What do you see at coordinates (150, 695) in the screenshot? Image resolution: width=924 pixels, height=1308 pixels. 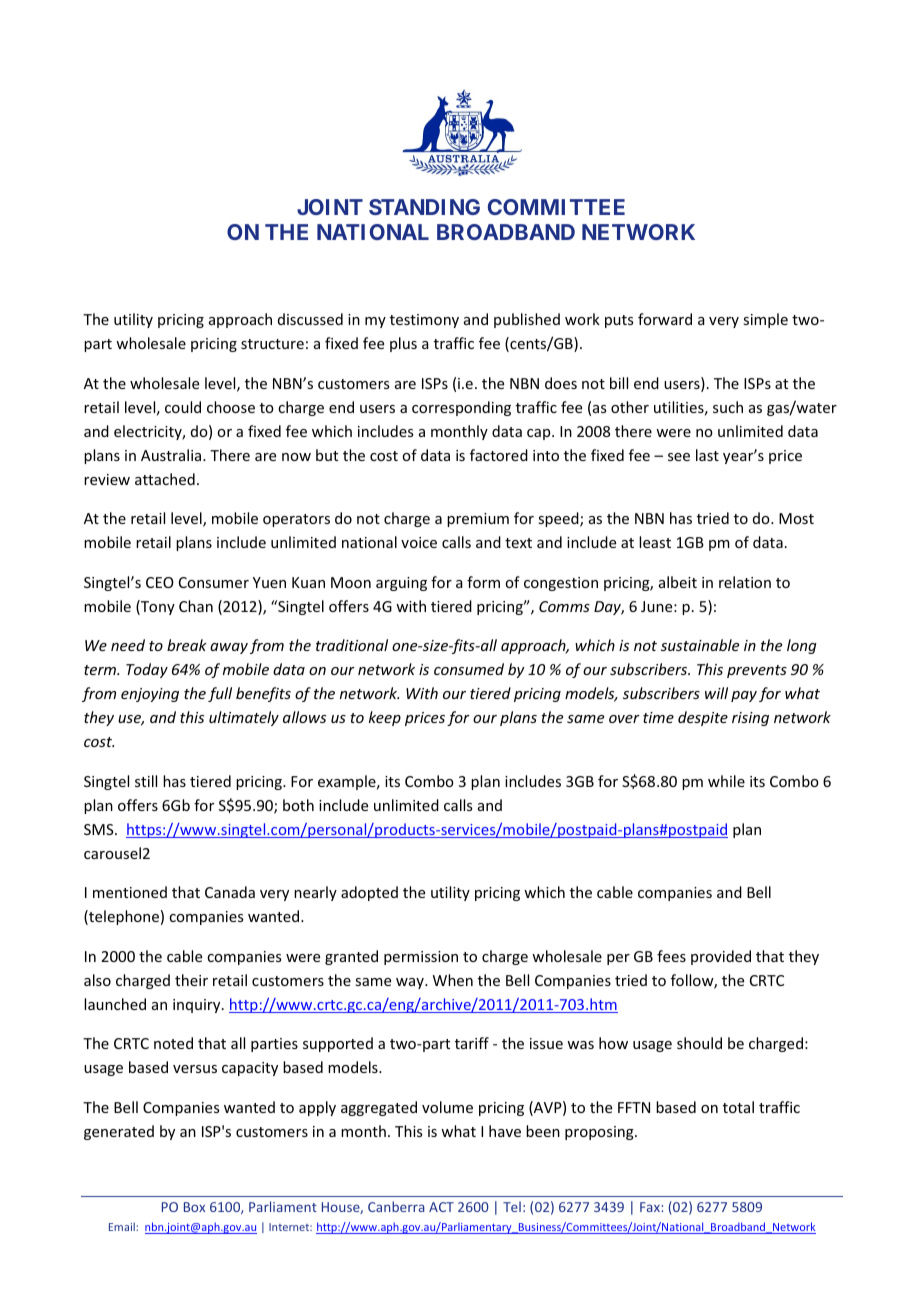 I see `enjoying` at bounding box center [150, 695].
